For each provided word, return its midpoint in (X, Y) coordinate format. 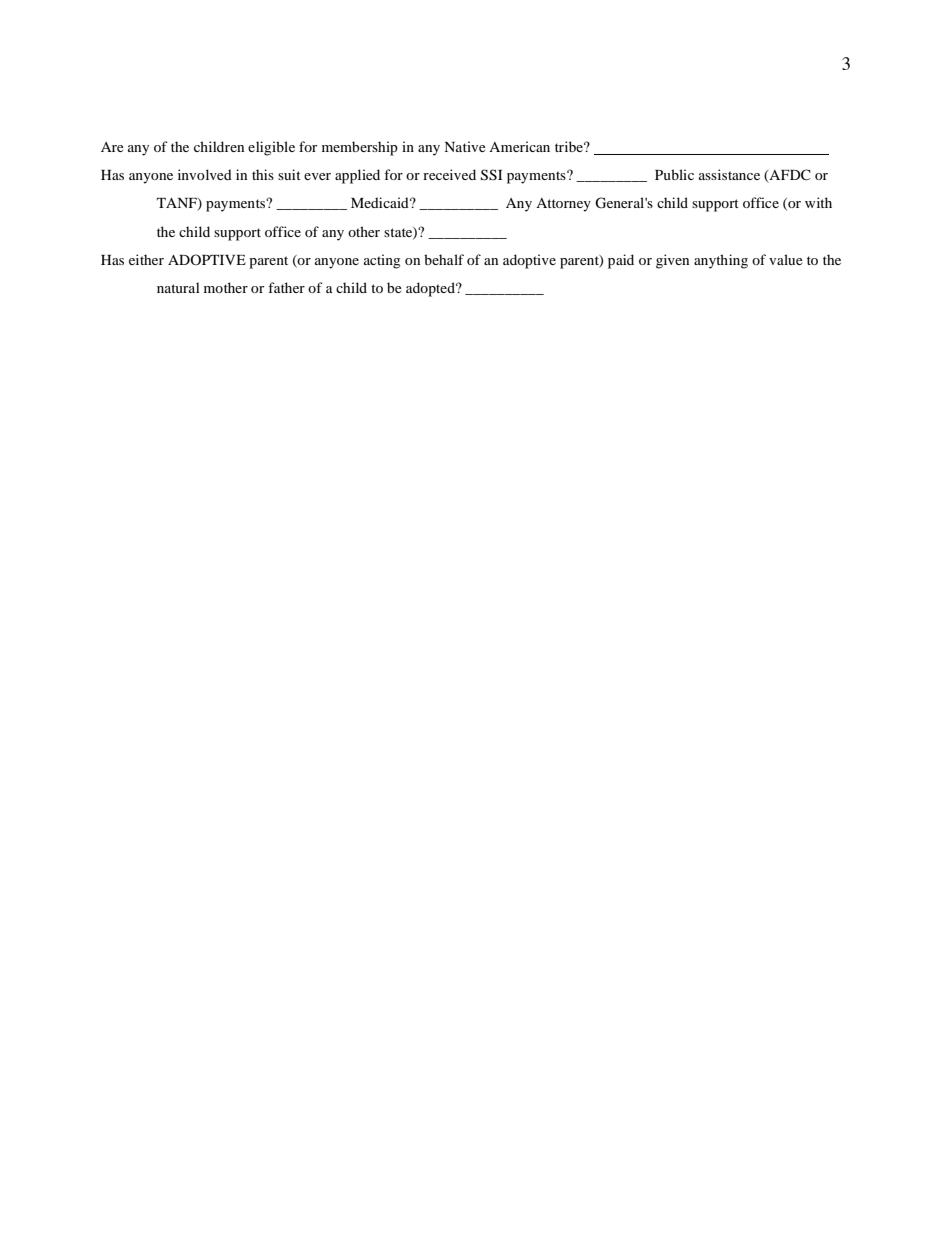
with (818, 202)
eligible (271, 148)
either (146, 259)
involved (205, 174)
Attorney (563, 205)
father (286, 287)
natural (178, 287)
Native (465, 146)
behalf (444, 259)
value (786, 259)
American (519, 146)
